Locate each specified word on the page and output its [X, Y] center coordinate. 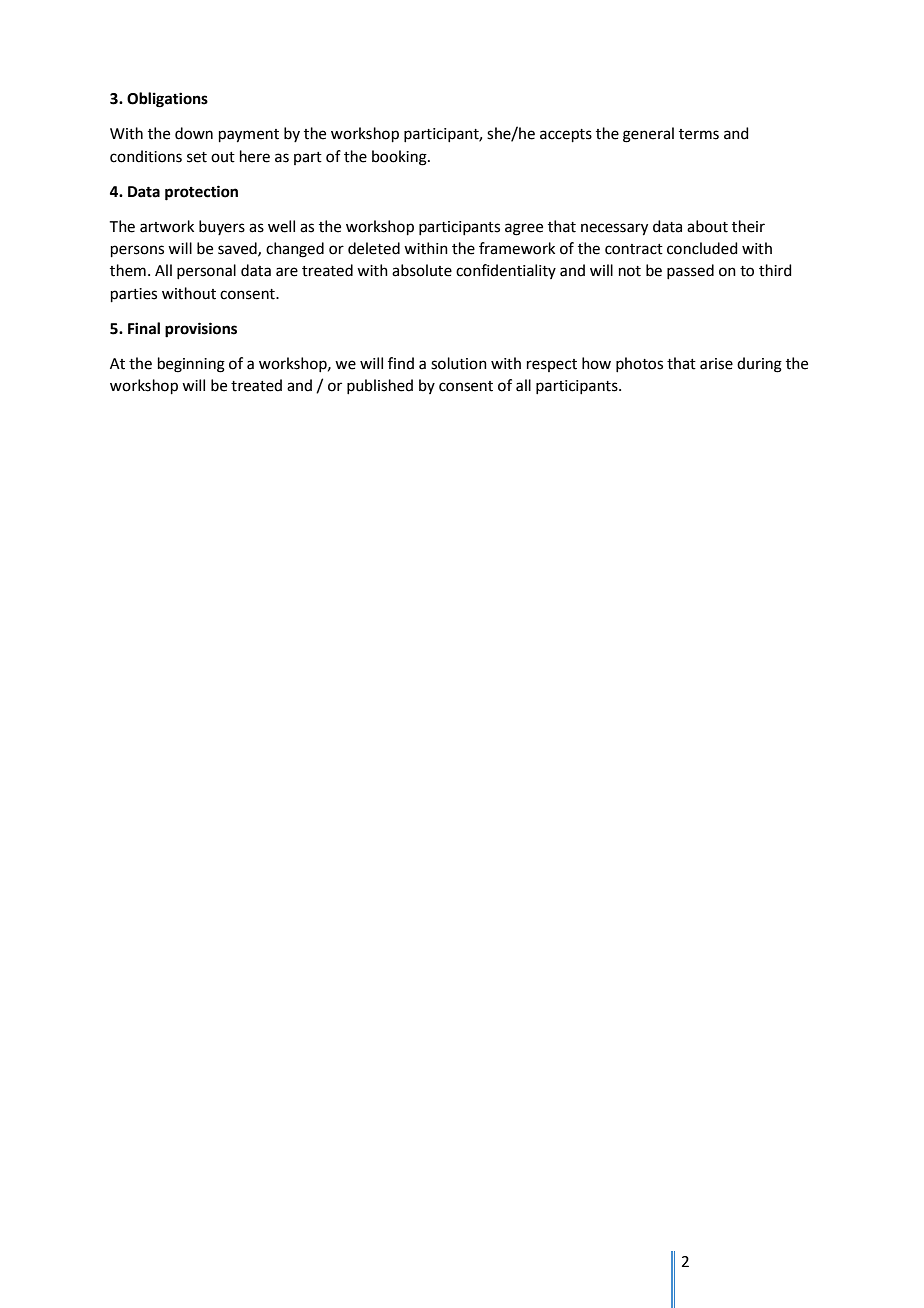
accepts [566, 135]
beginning [191, 365]
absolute [422, 270]
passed [690, 271]
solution [459, 363]
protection [201, 193]
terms [699, 134]
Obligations [167, 100]
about [707, 226]
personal [206, 271]
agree [524, 229]
